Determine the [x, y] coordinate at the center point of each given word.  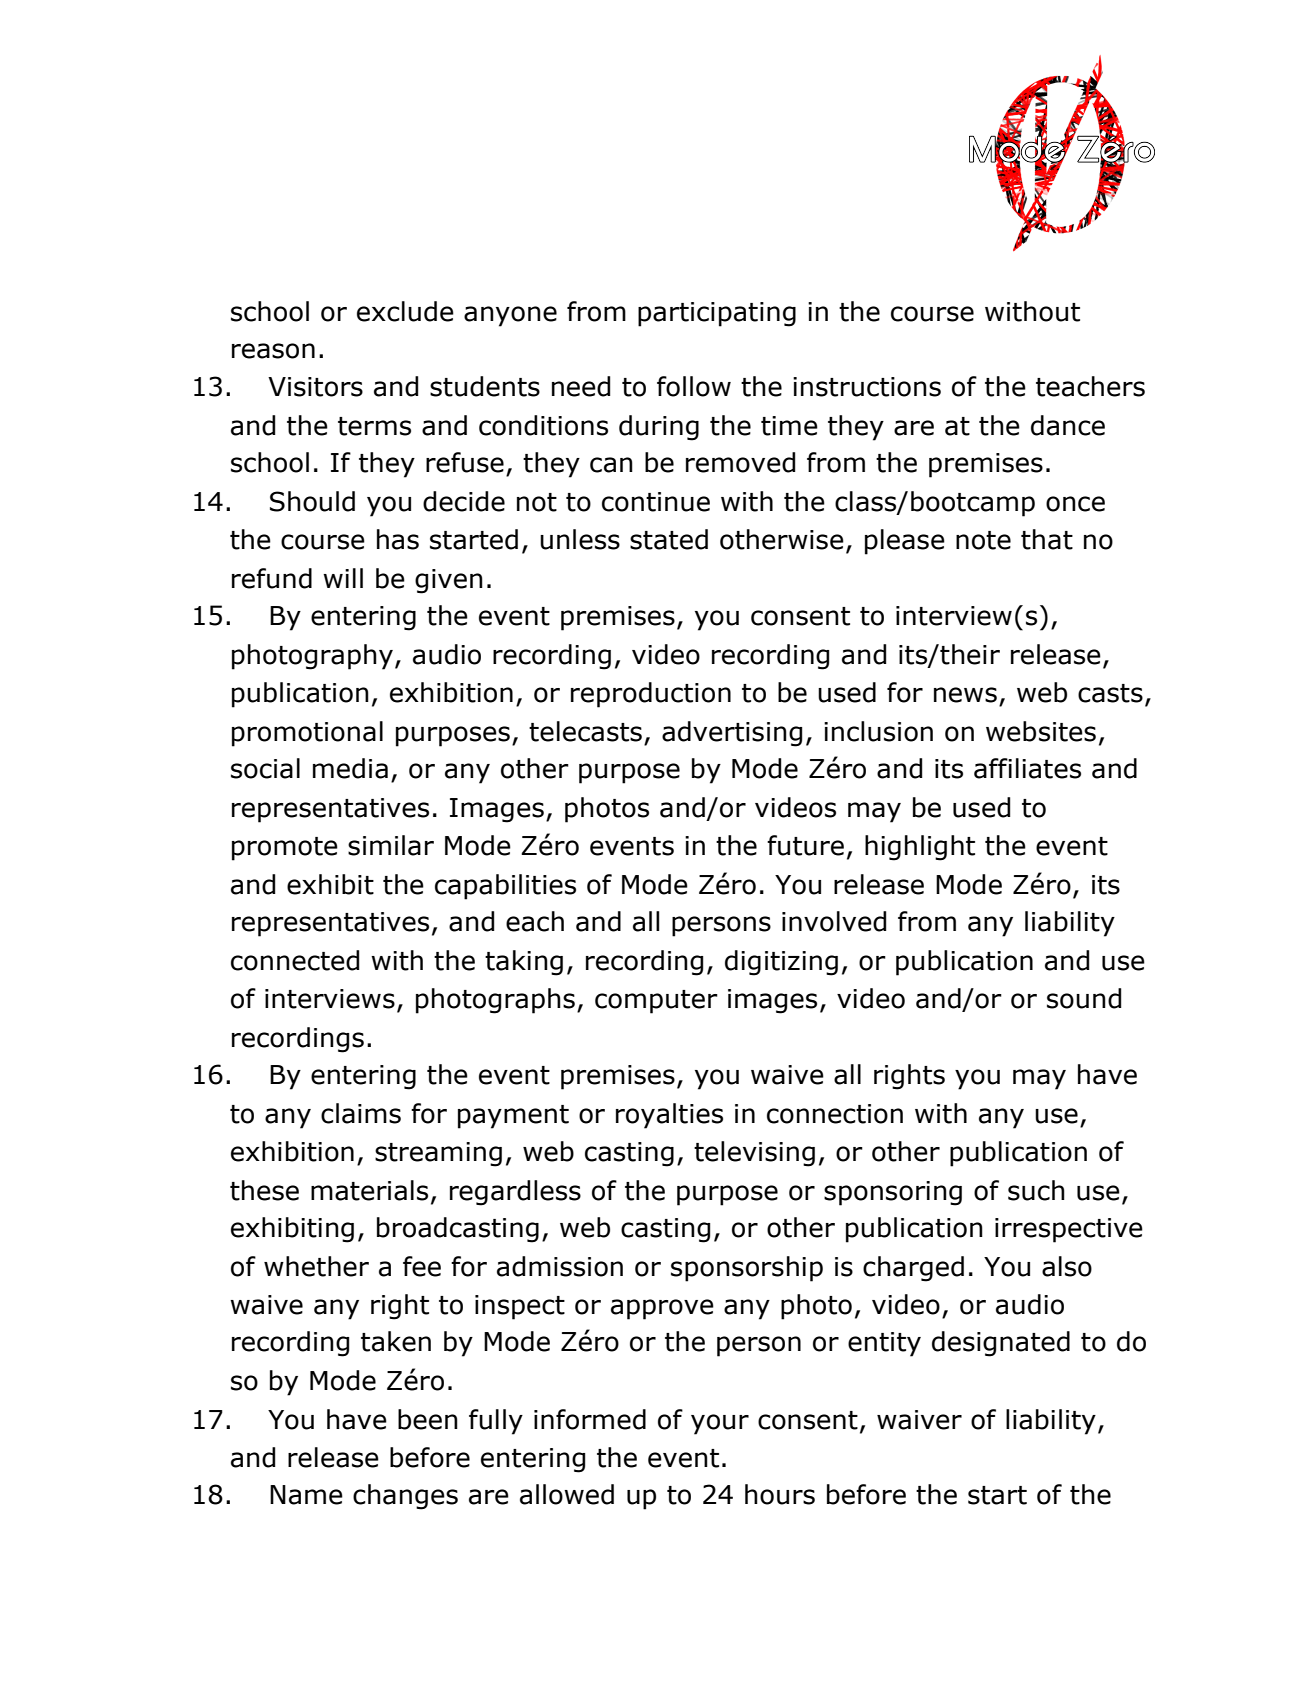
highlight [920, 848]
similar [391, 845]
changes [405, 1497]
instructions [867, 387]
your [720, 1424]
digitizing [781, 963]
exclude [405, 311]
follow [694, 386]
